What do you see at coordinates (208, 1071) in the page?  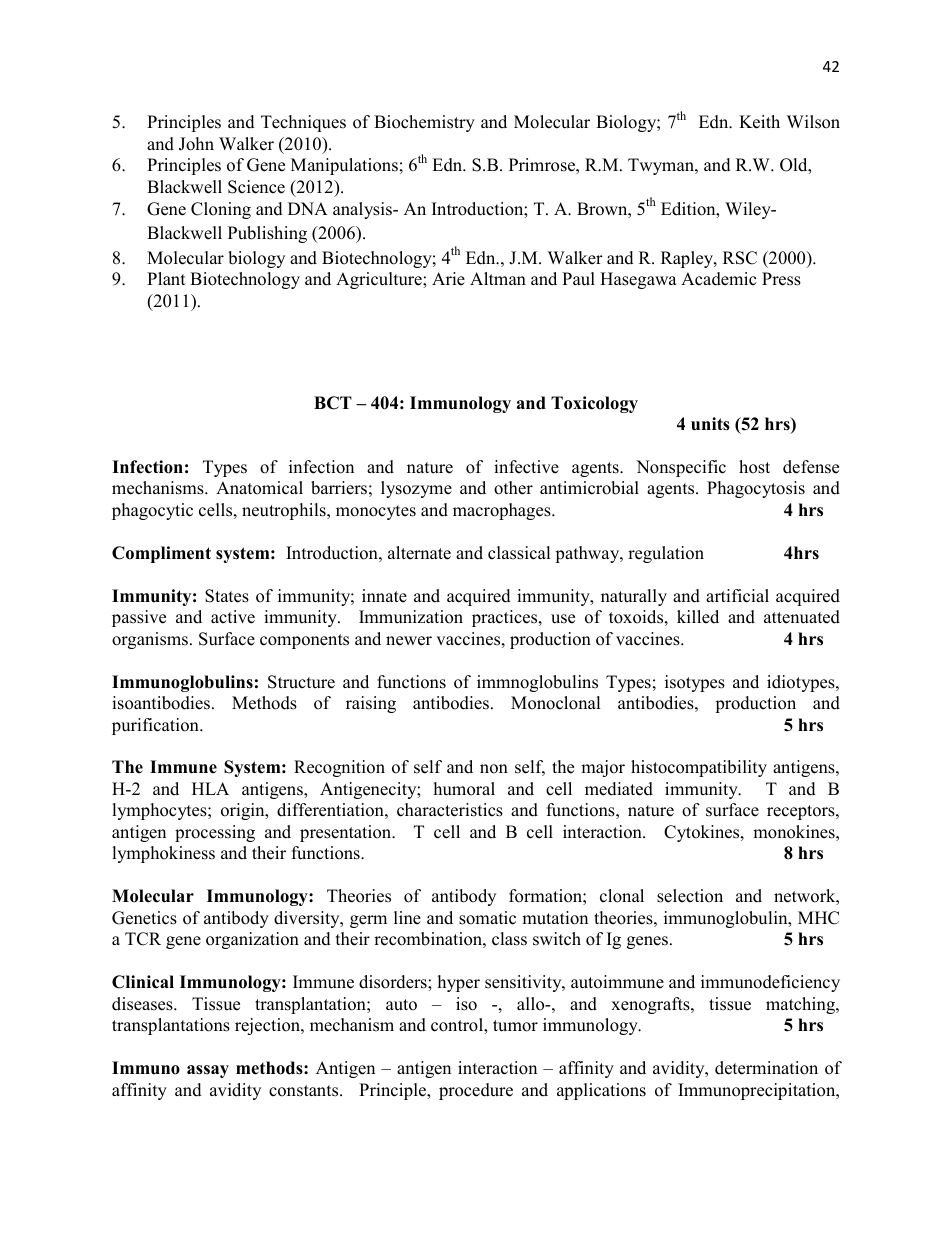 I see `assay` at bounding box center [208, 1071].
